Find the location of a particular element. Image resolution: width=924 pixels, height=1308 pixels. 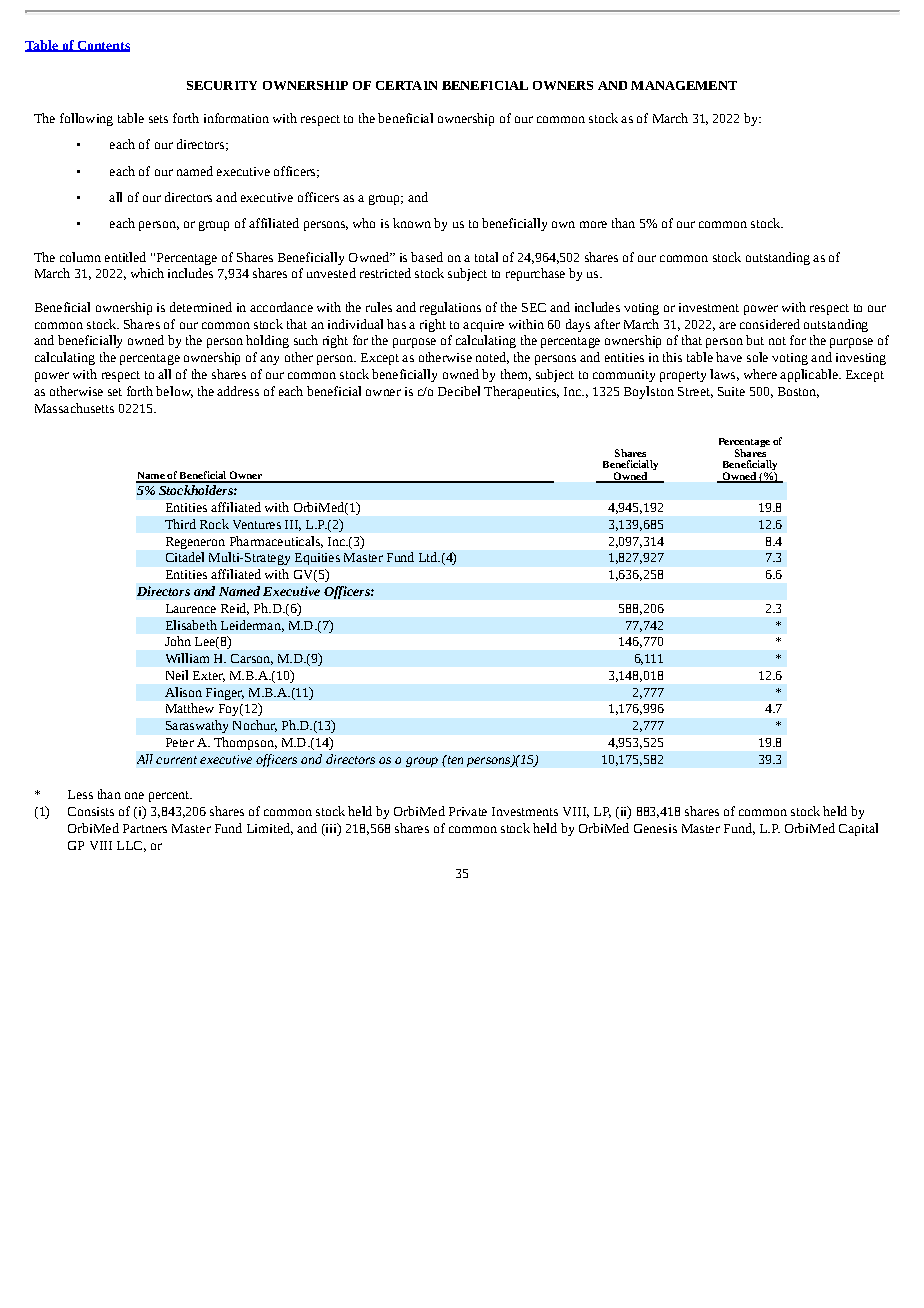

Partners is located at coordinates (145, 828).
